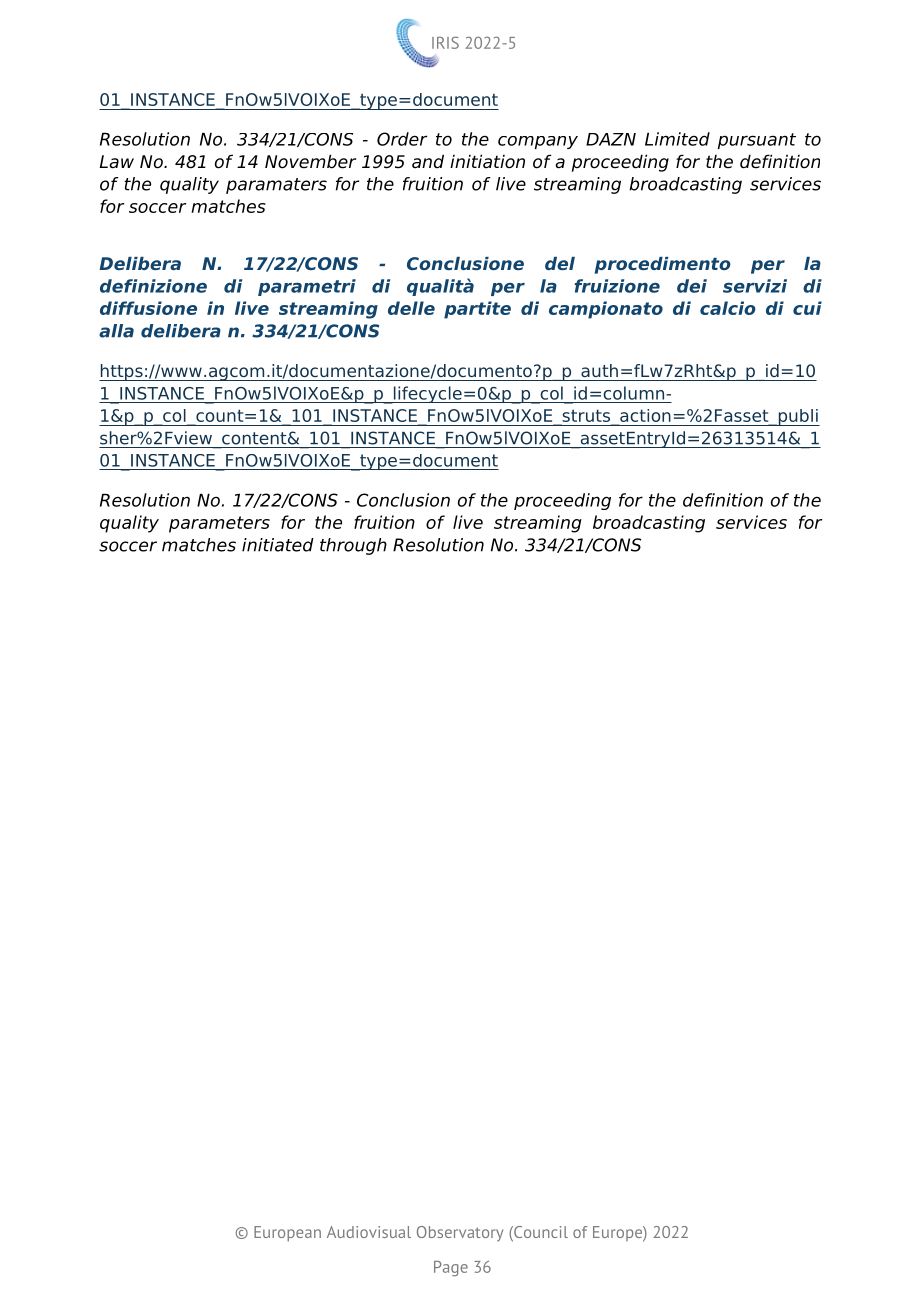  I want to click on Law, so click(117, 162).
